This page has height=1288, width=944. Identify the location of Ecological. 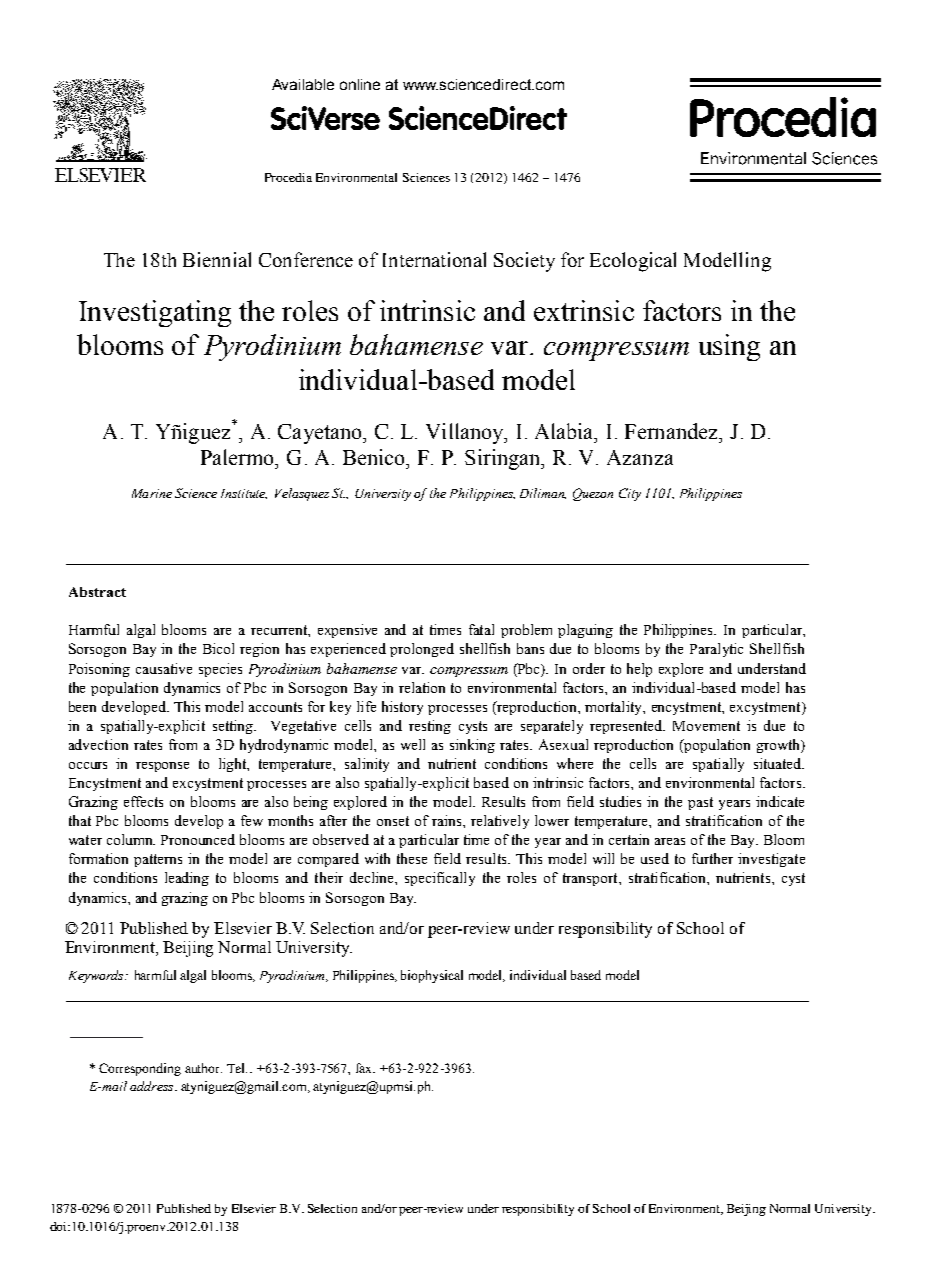
(633, 262).
